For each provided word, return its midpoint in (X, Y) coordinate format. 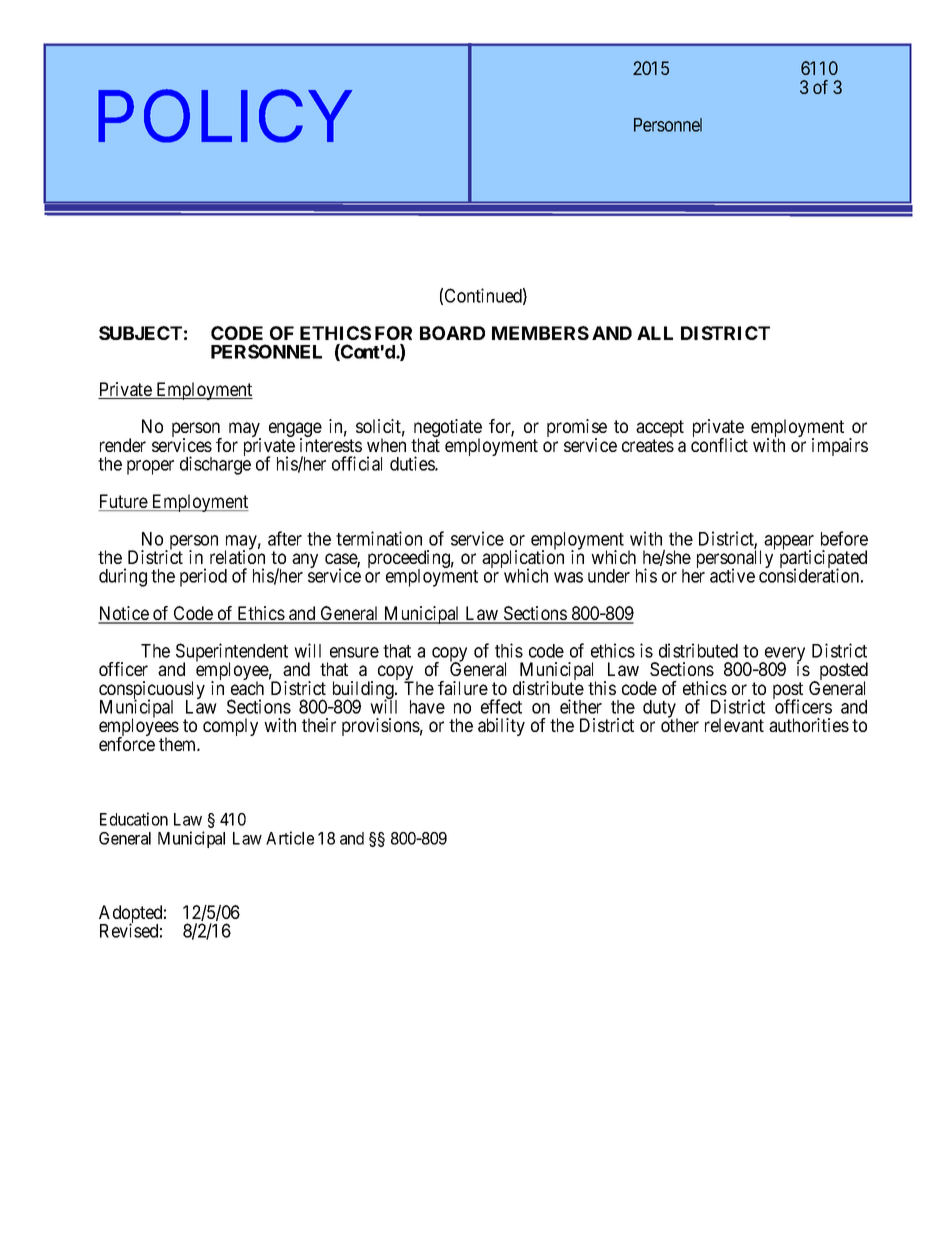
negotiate (447, 429)
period (203, 577)
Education (134, 819)
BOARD (452, 333)
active (732, 575)
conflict (719, 445)
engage (295, 431)
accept (660, 430)
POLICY (225, 116)
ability (501, 727)
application (523, 560)
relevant (734, 725)
